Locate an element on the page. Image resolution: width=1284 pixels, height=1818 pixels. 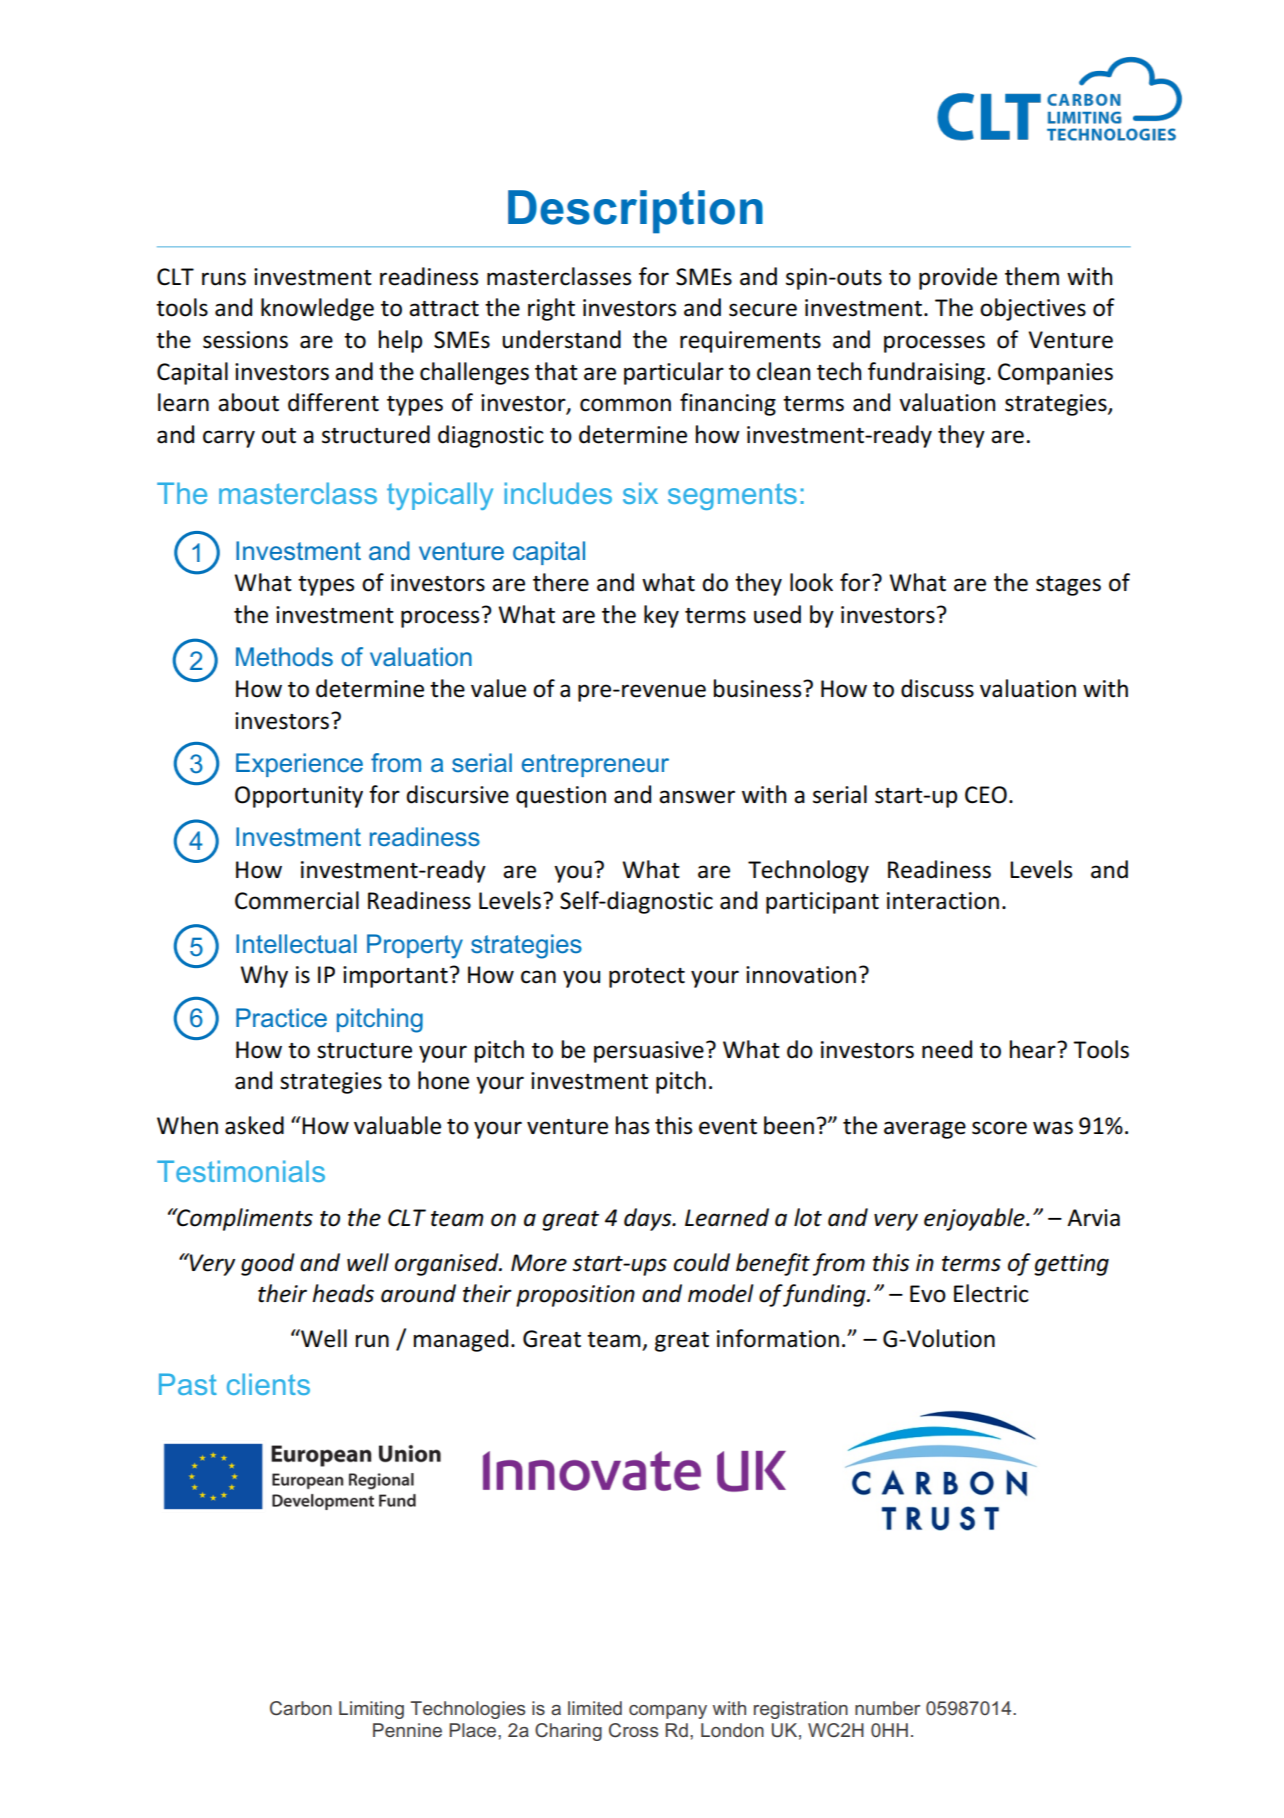
interaction is located at coordinates (943, 901).
